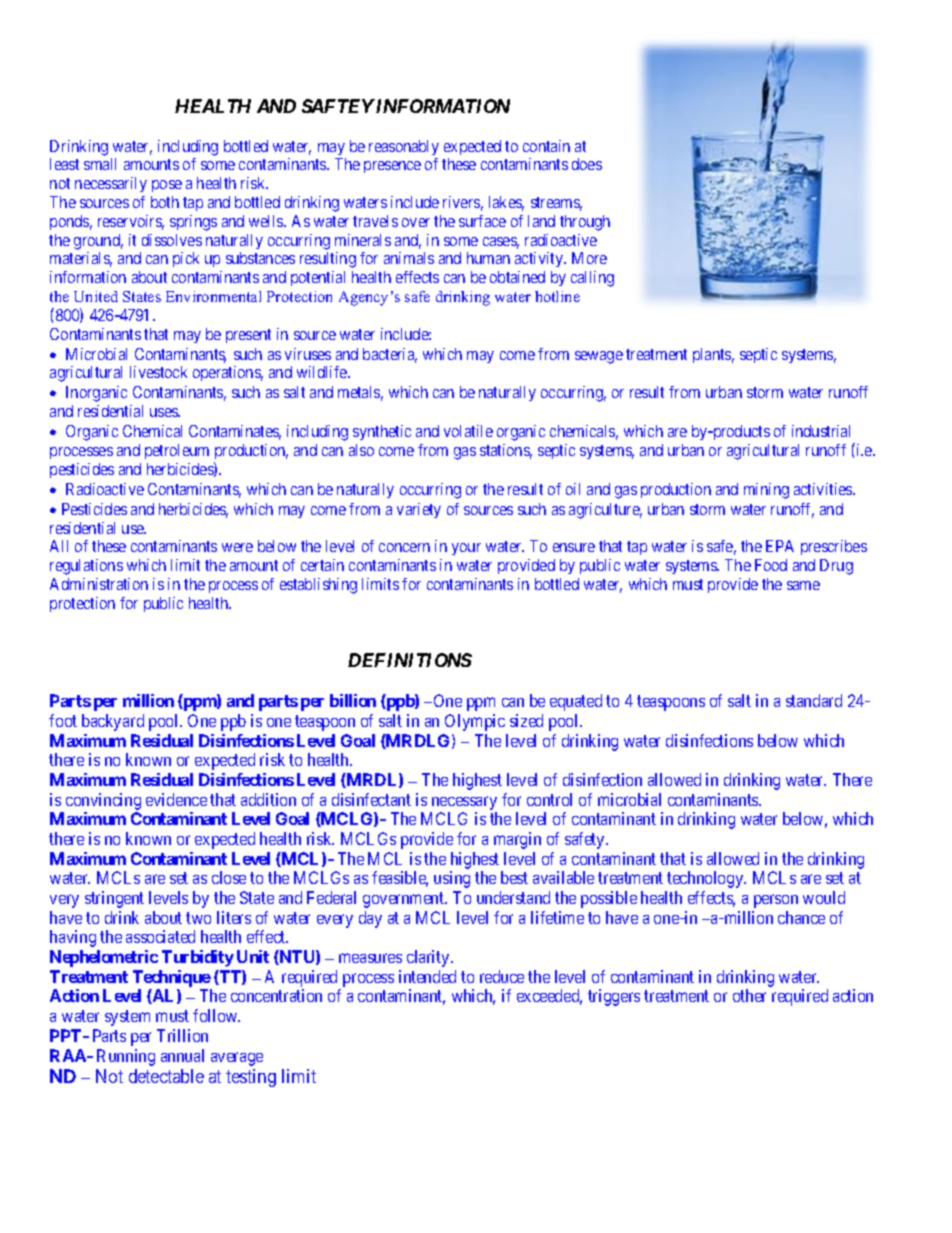  Describe the element at coordinates (771, 565) in the document. I see `Food` at that location.
